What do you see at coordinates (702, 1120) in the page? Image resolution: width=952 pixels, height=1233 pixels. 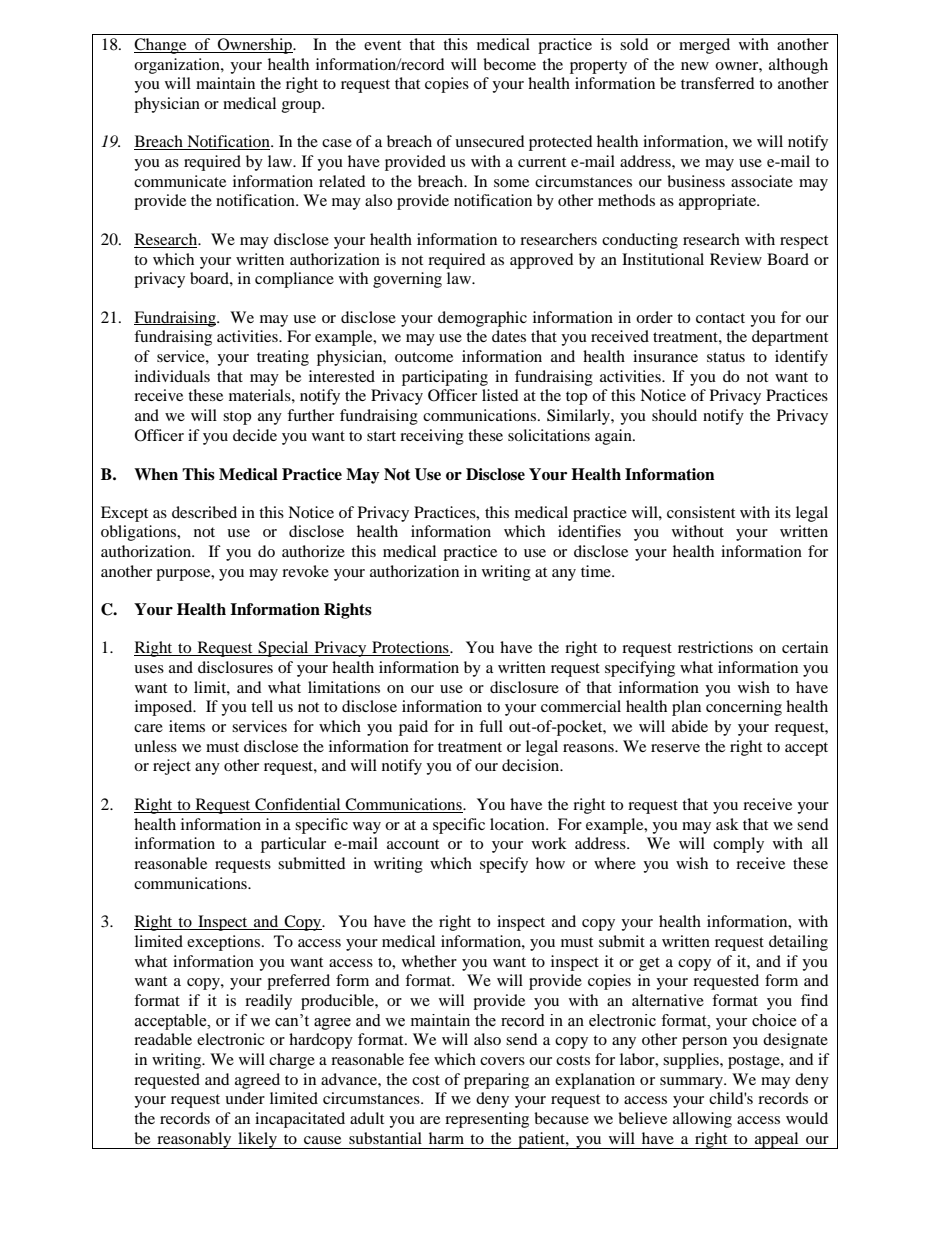 I see `allowing` at bounding box center [702, 1120].
